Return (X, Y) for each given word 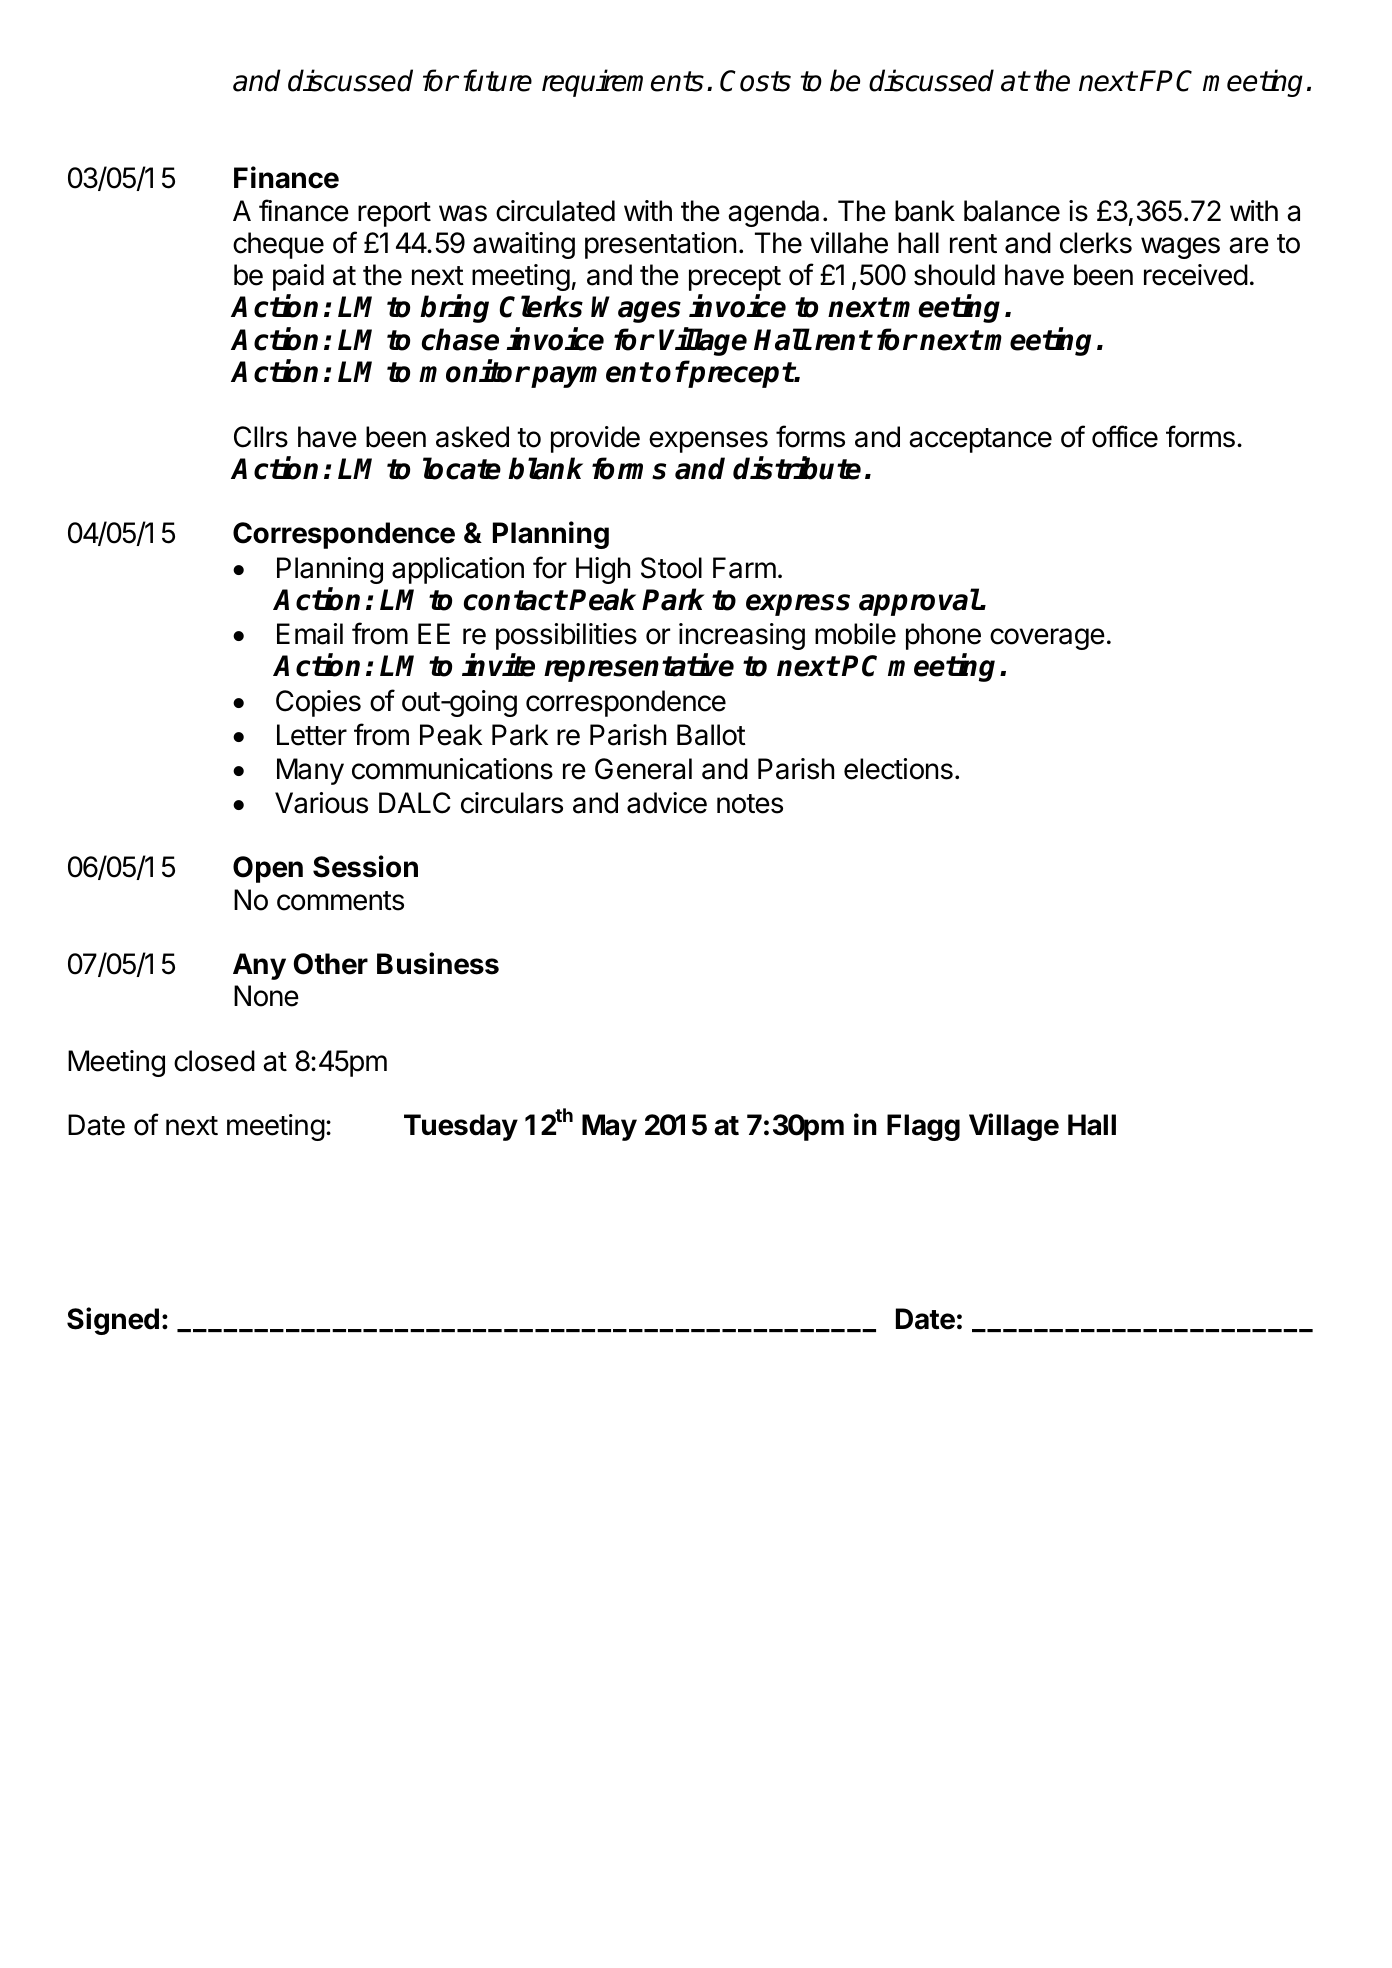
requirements (623, 83)
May (609, 1127)
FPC (1166, 81)
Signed (113, 1321)
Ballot (711, 735)
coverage (1047, 639)
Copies (318, 703)
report (394, 214)
